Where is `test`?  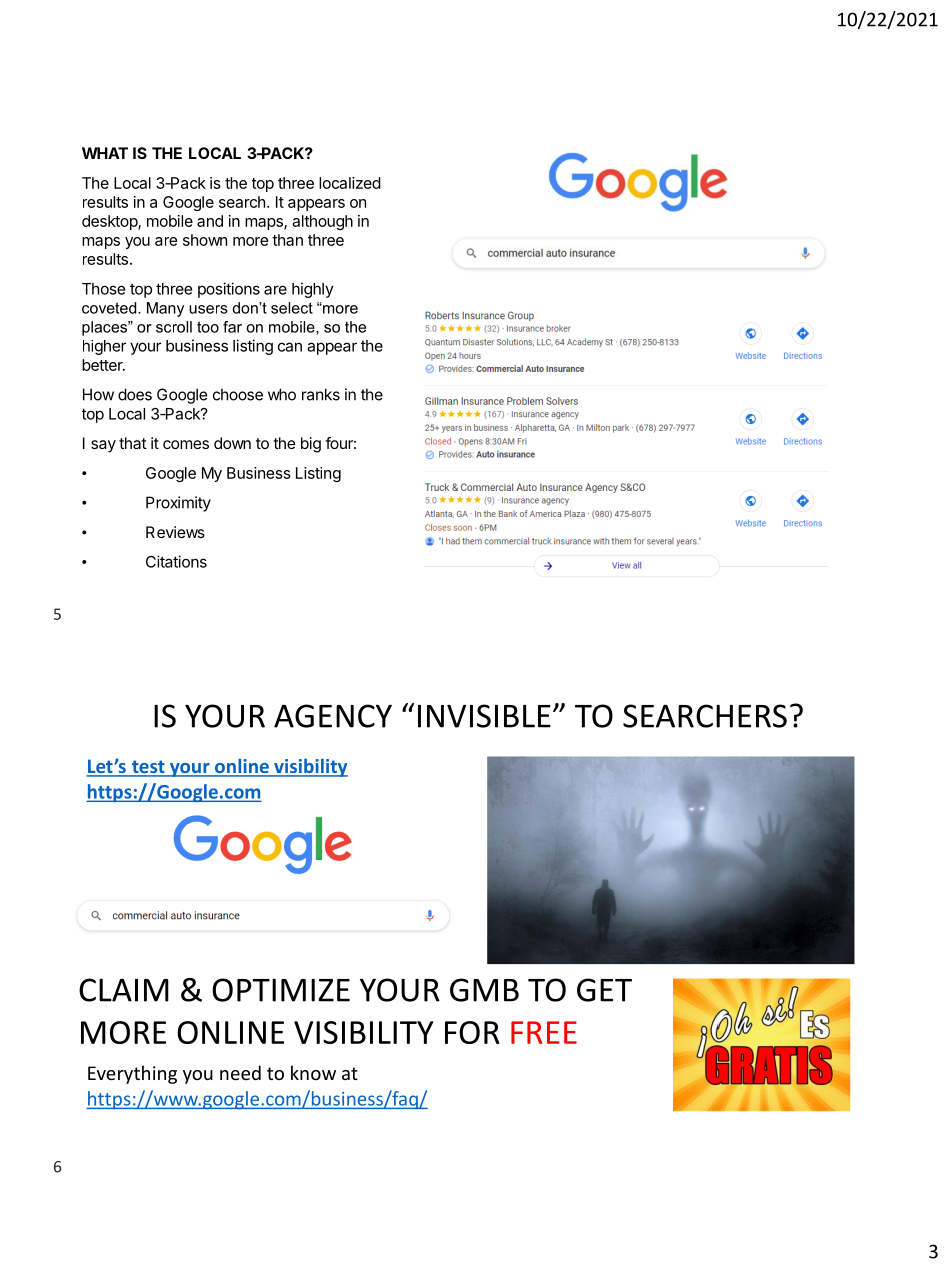
test is located at coordinates (148, 768).
